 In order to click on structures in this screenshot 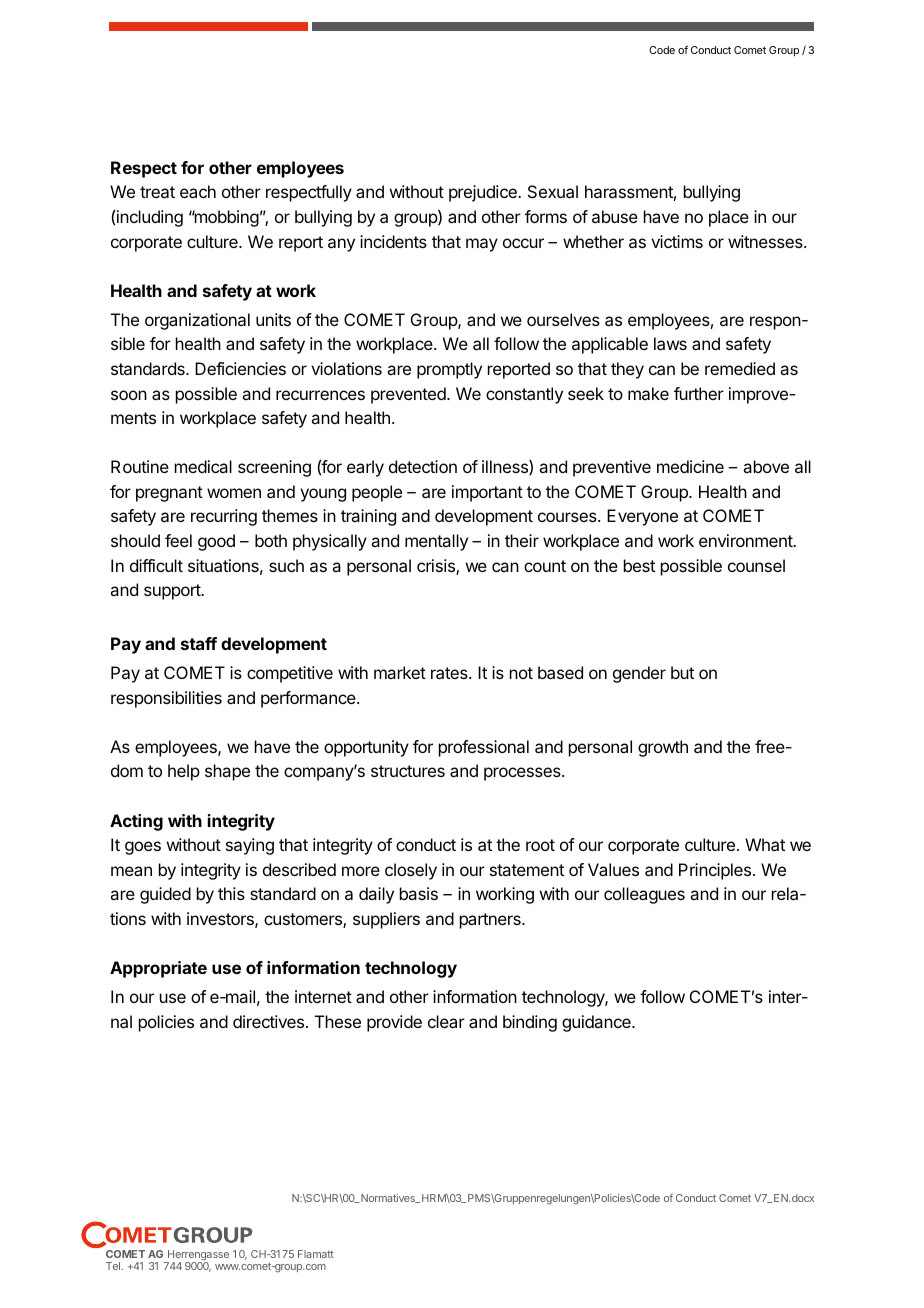, I will do `click(408, 771)`.
